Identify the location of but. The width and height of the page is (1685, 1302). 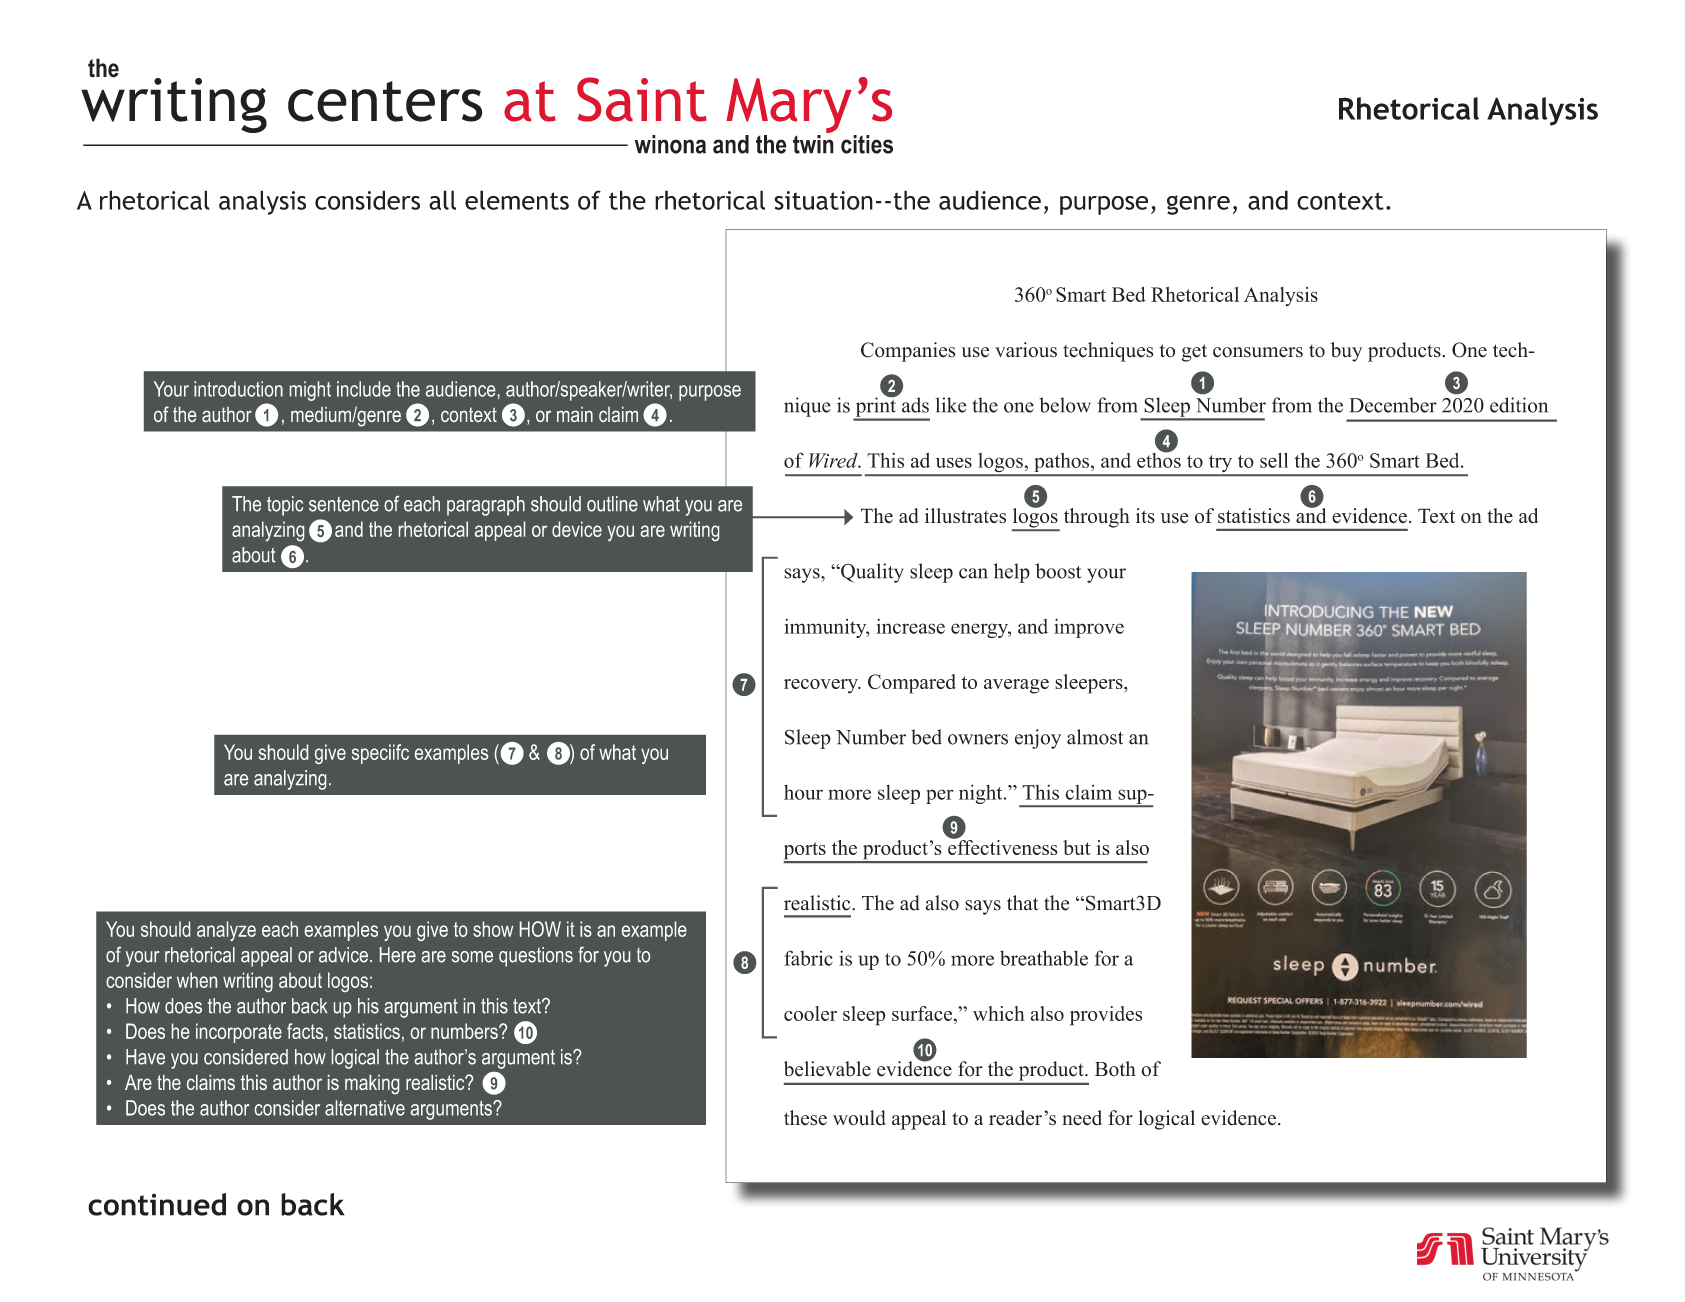
(1077, 847).
